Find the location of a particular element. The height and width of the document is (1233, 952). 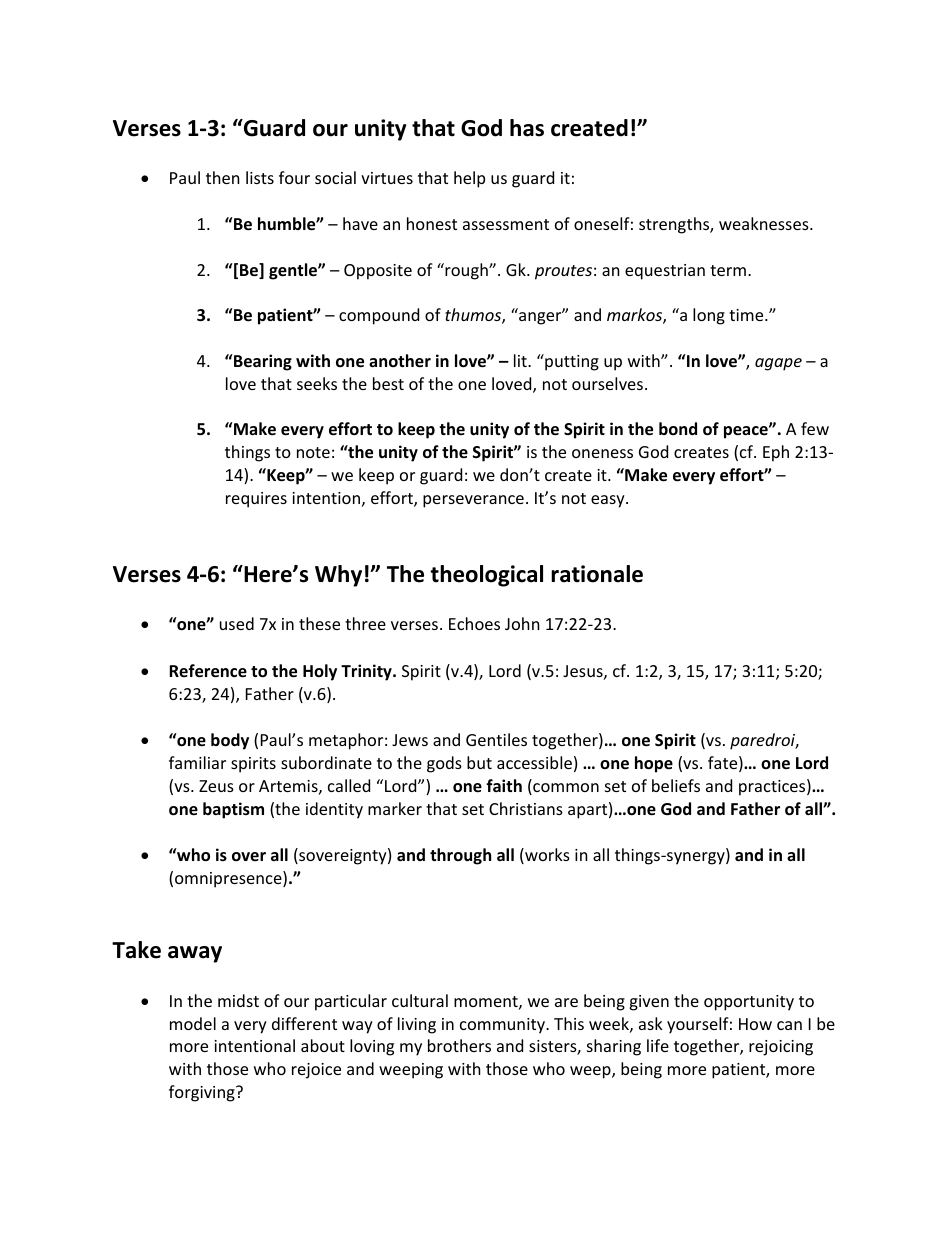

then is located at coordinates (223, 177).
